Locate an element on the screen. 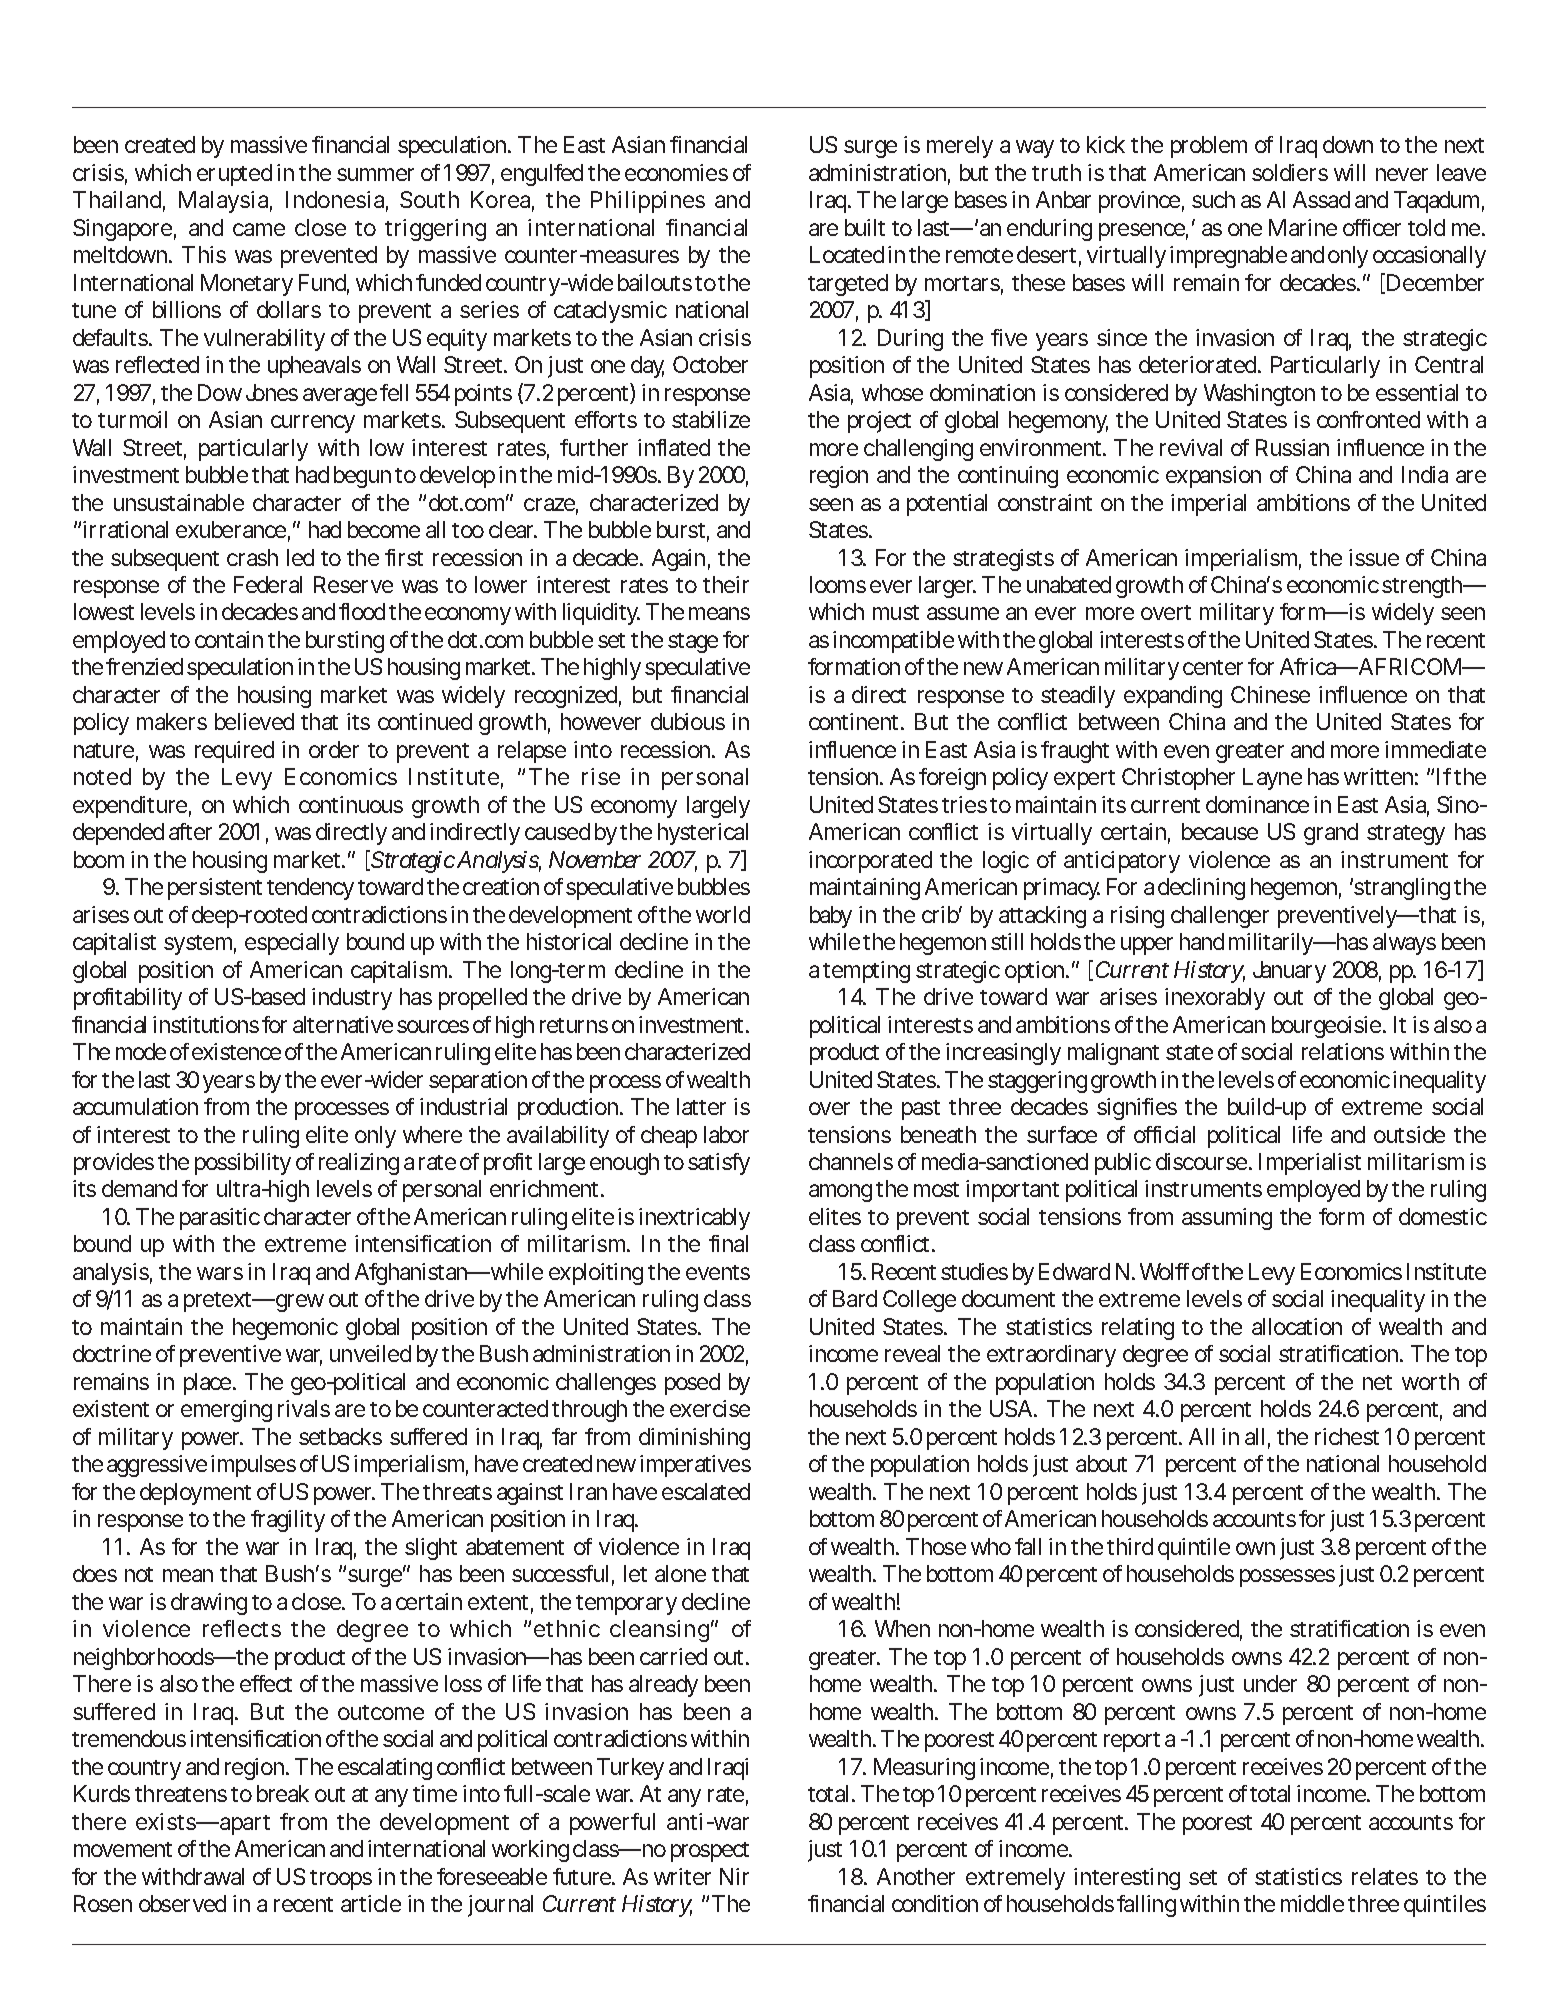 Image resolution: width=1558 pixels, height=2016 pixels. troops is located at coordinates (341, 1880).
